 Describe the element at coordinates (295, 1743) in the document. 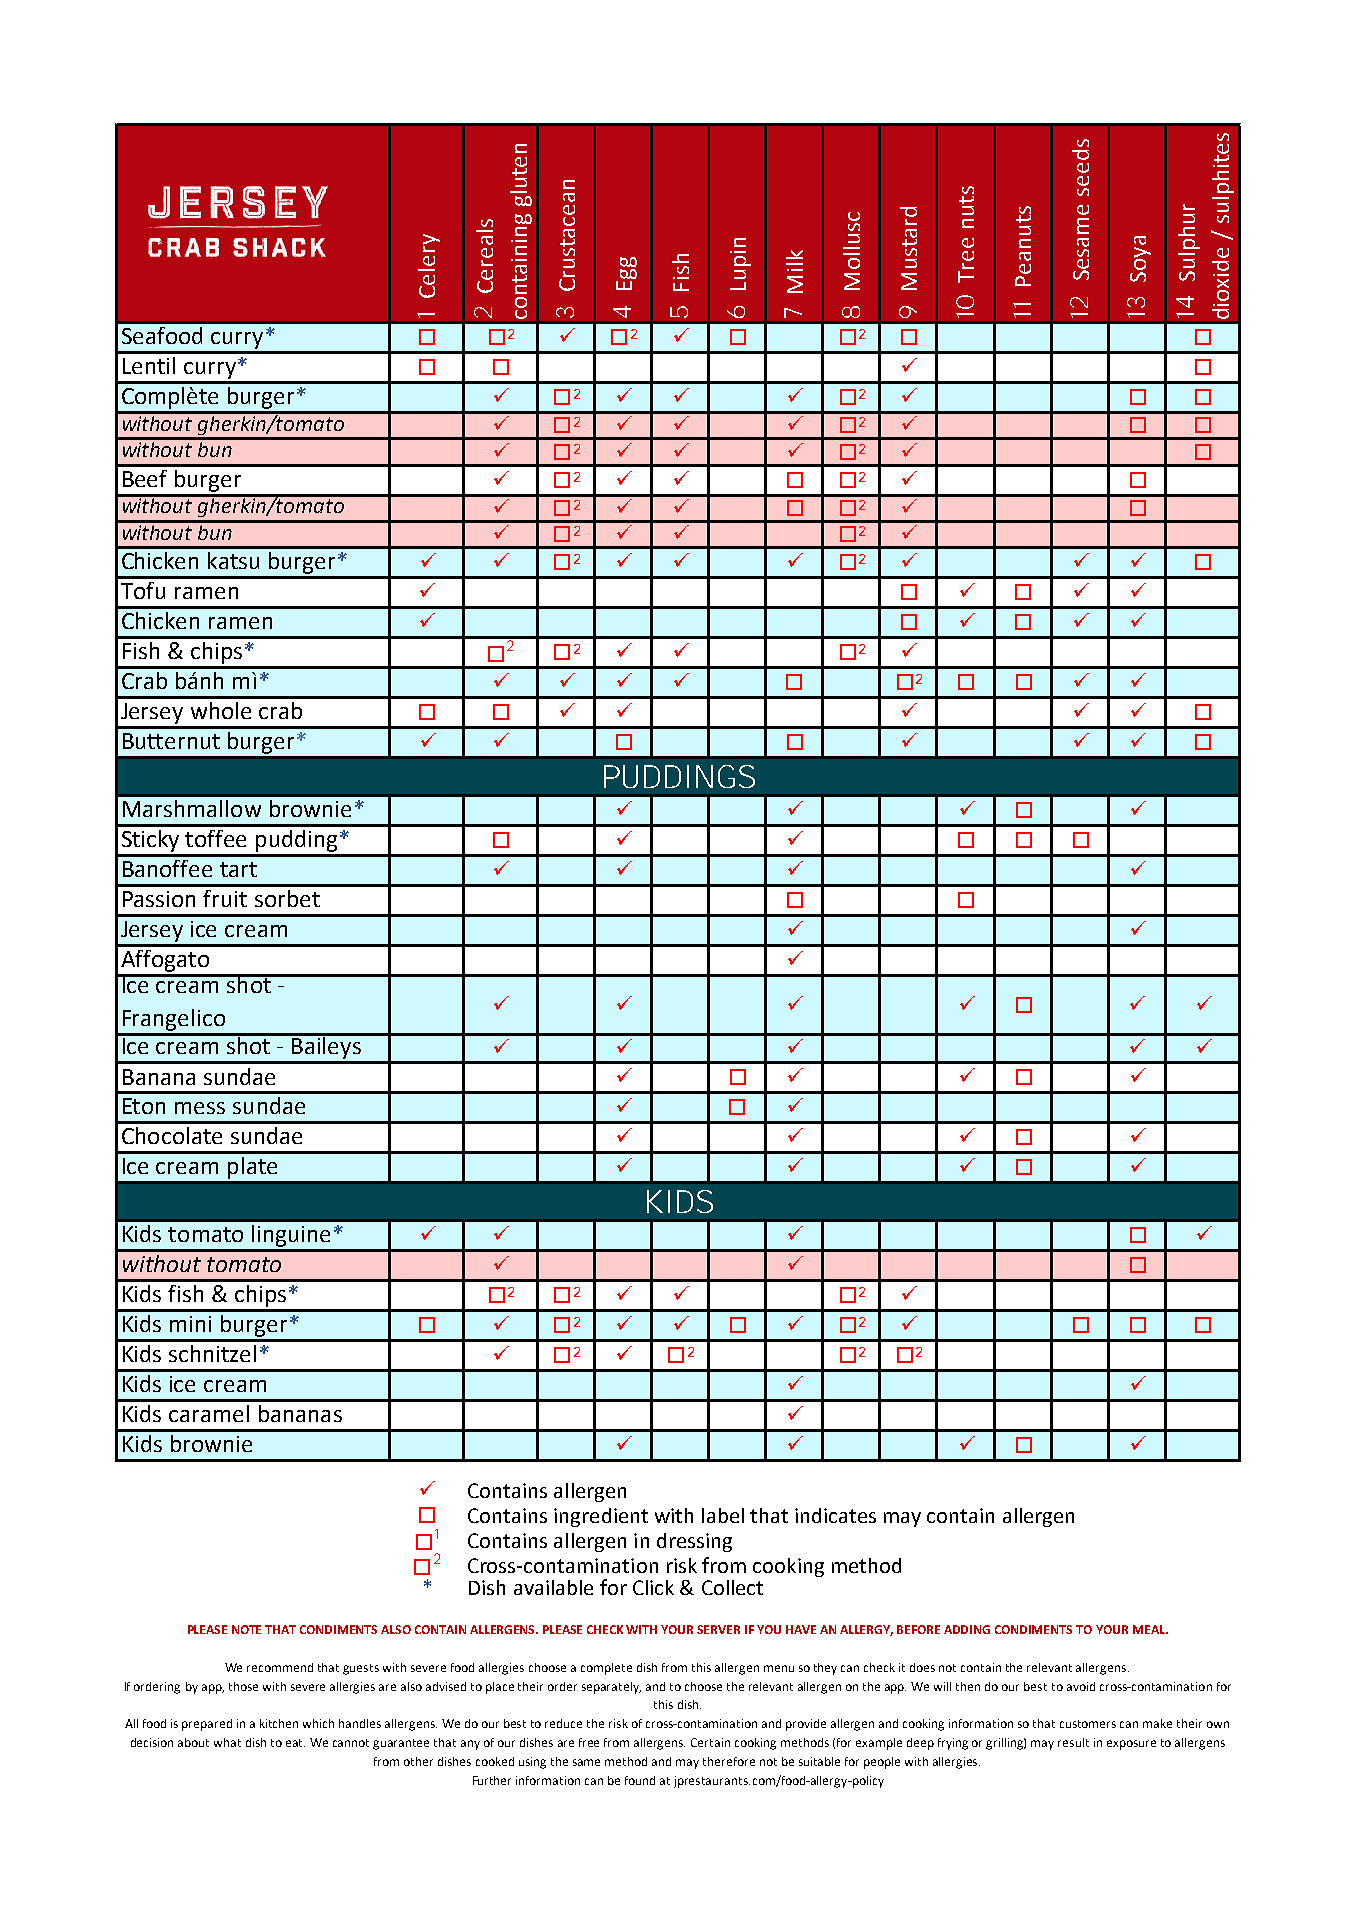

I see `eat` at that location.
